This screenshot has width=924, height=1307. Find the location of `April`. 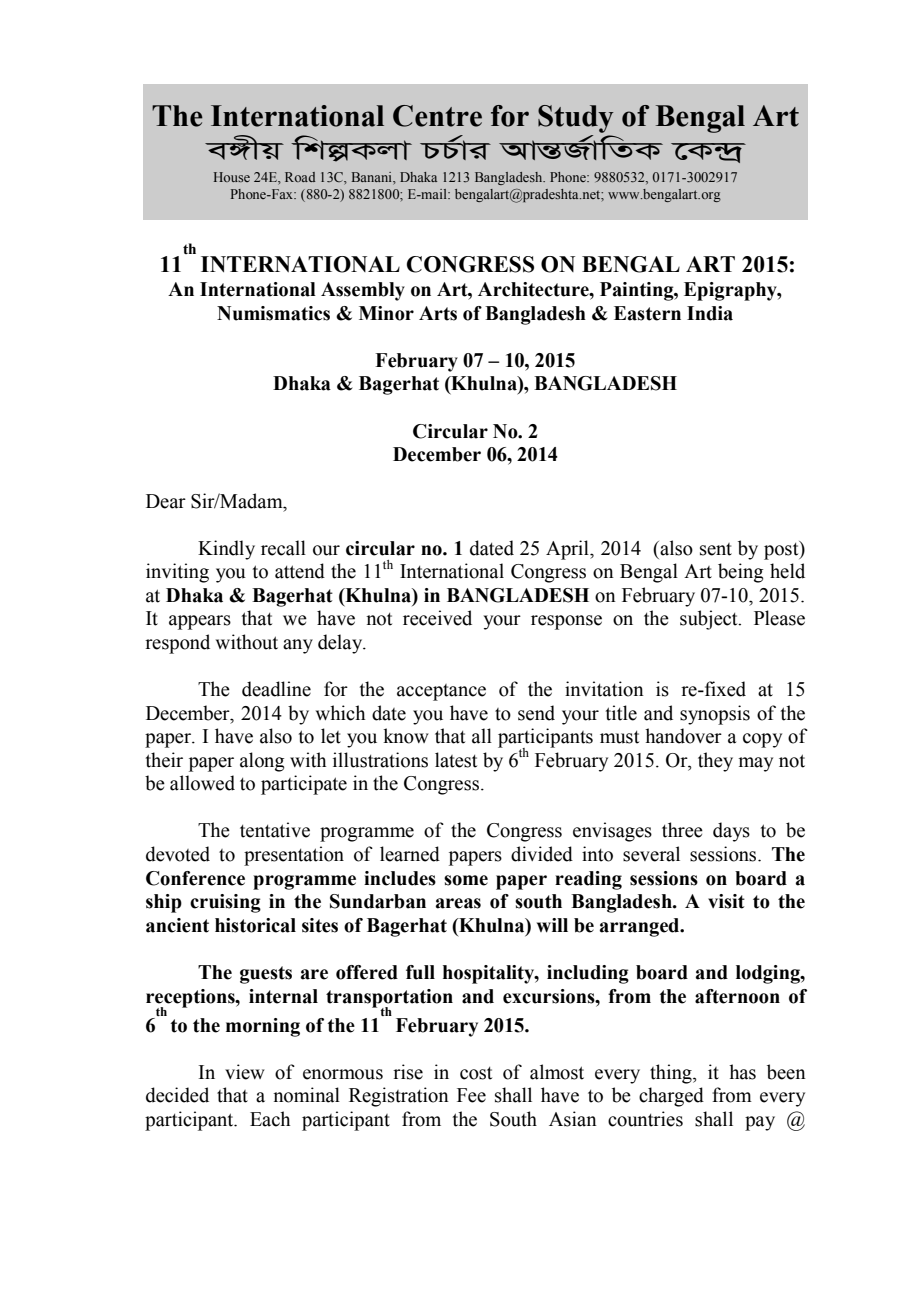

April is located at coordinates (568, 550).
